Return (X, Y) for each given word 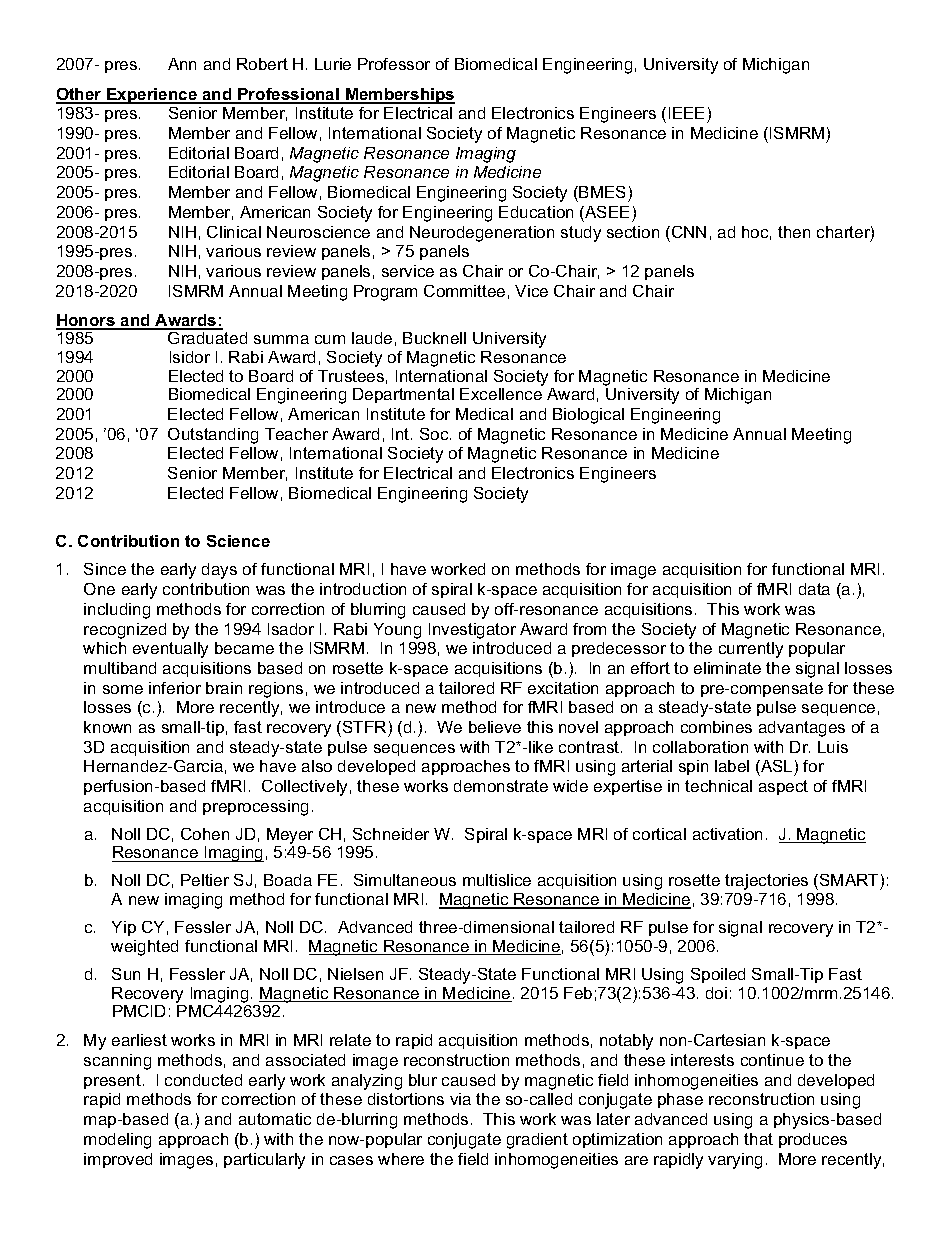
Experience (152, 96)
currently (751, 650)
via (460, 1099)
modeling (117, 1141)
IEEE (686, 113)
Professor (394, 64)
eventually (170, 650)
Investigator (472, 631)
